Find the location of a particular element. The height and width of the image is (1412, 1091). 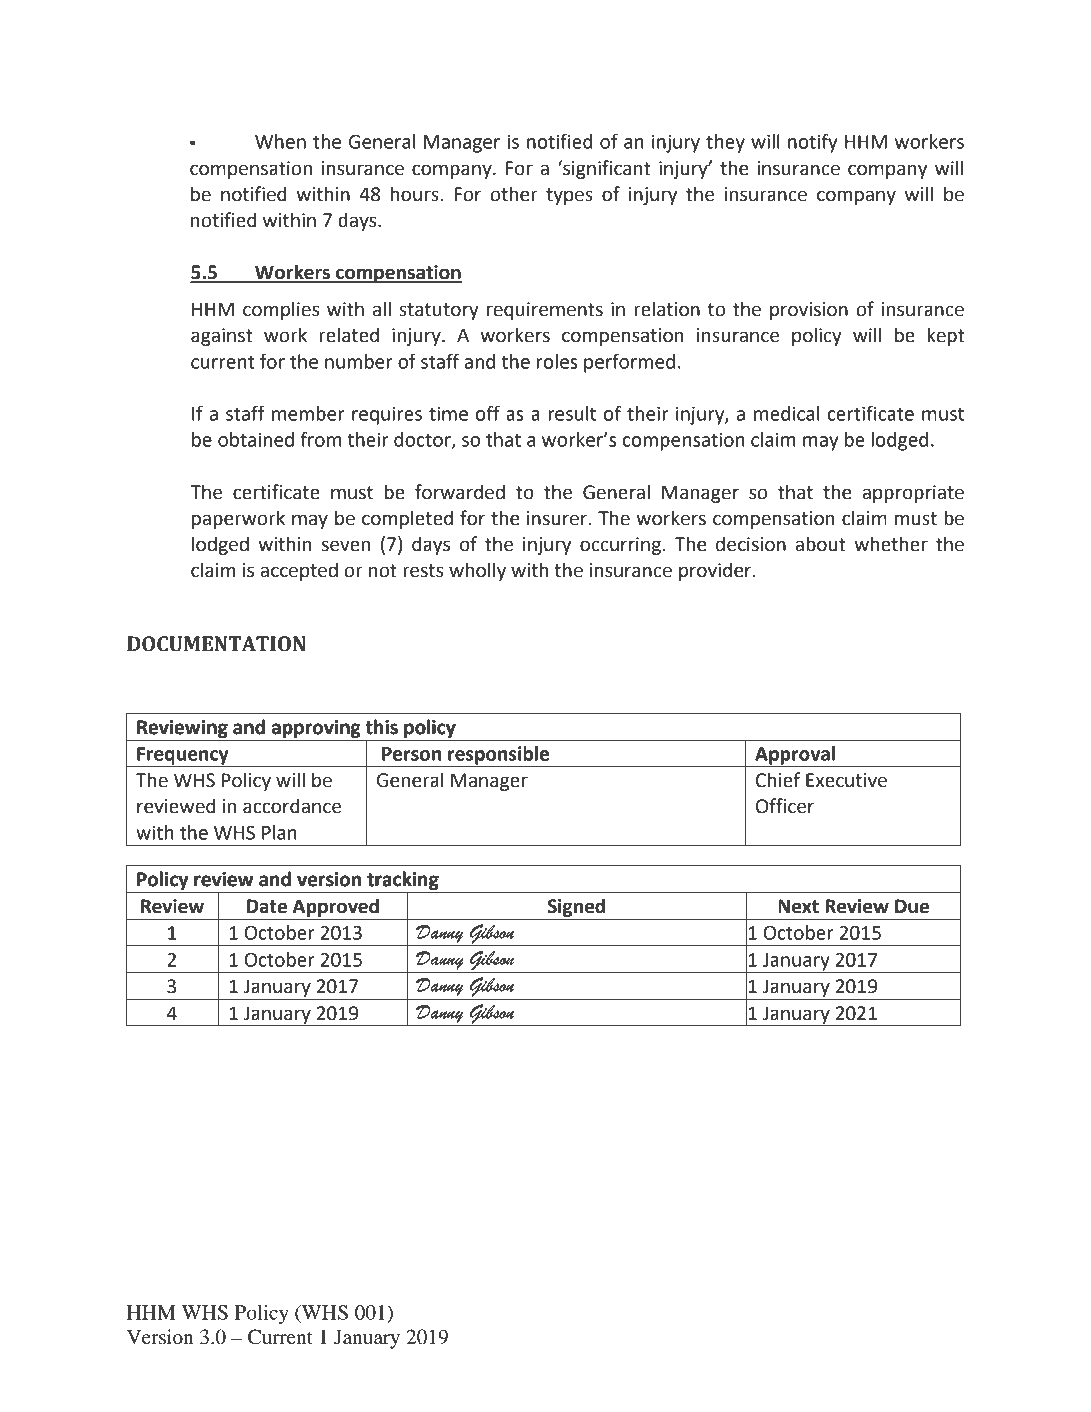

When is located at coordinates (280, 141).
